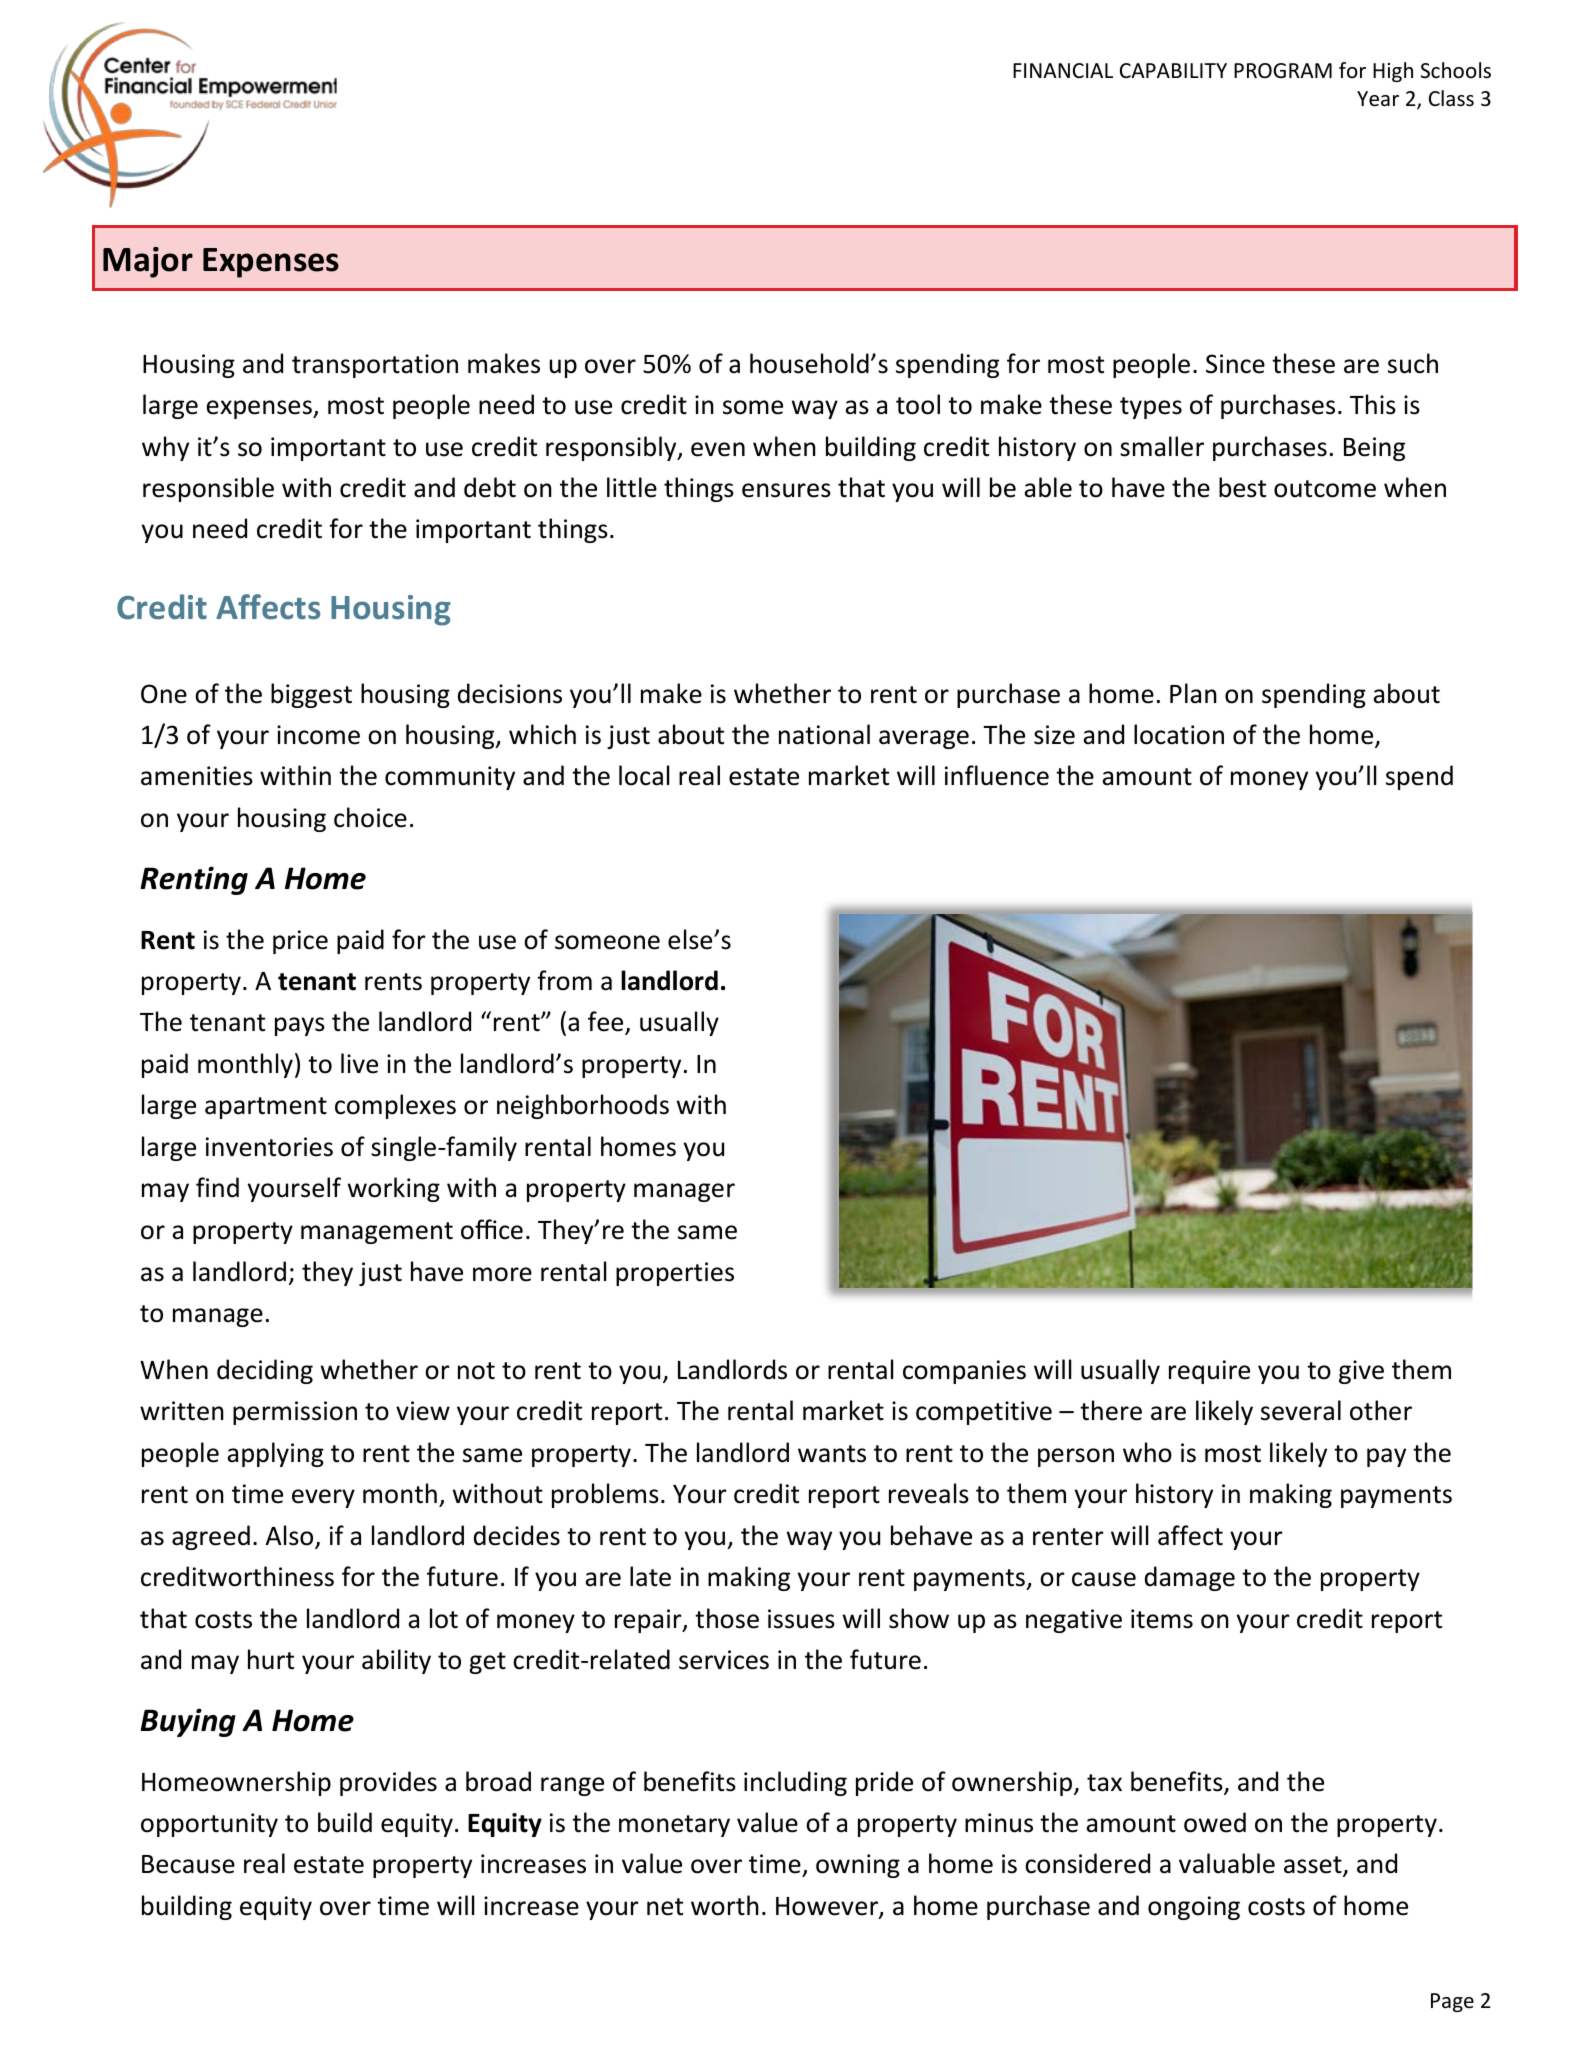 The width and height of the screenshot is (1585, 2052). I want to click on properties, so click(675, 1274).
